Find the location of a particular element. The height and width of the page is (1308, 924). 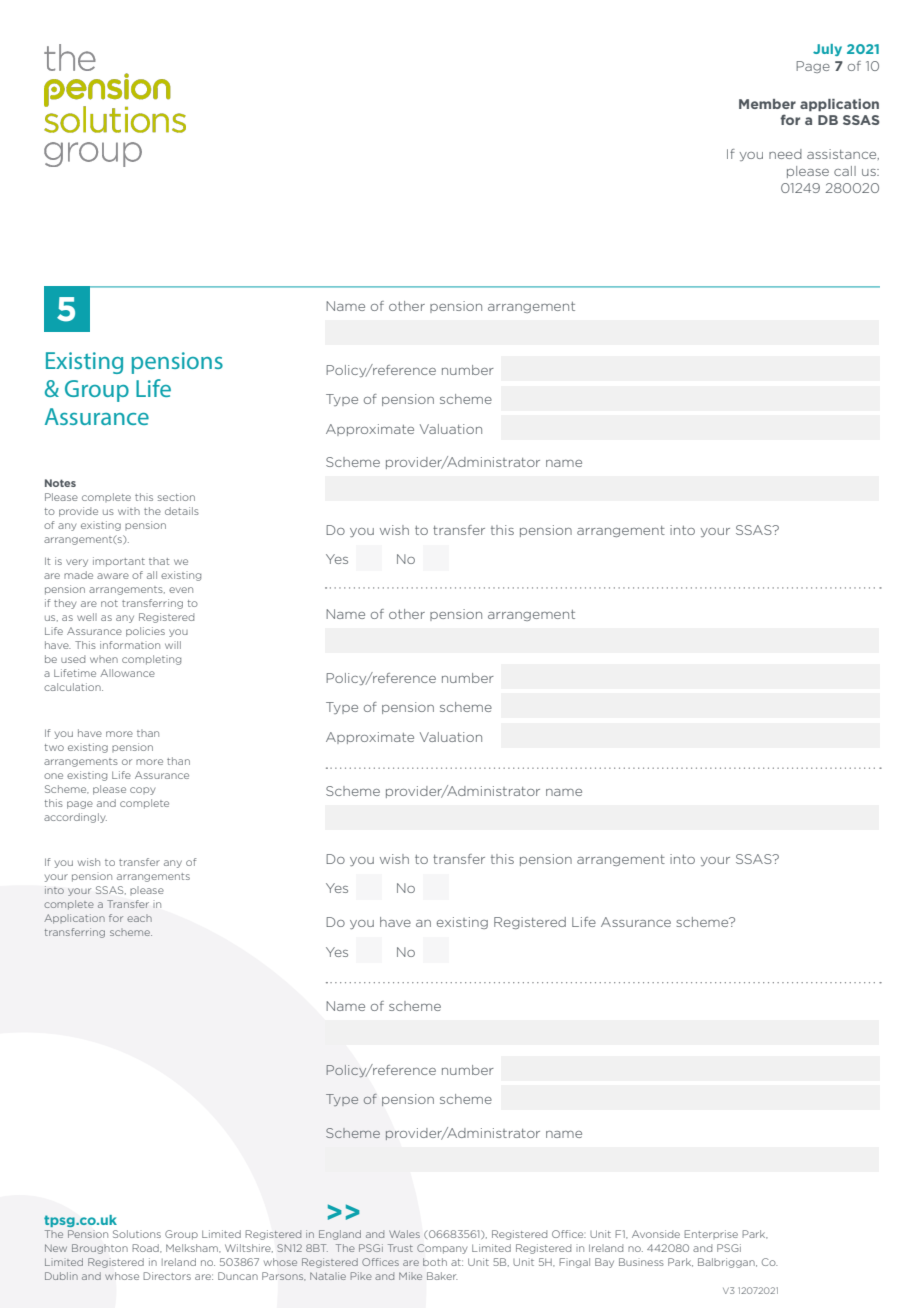

call is located at coordinates (845, 171).
